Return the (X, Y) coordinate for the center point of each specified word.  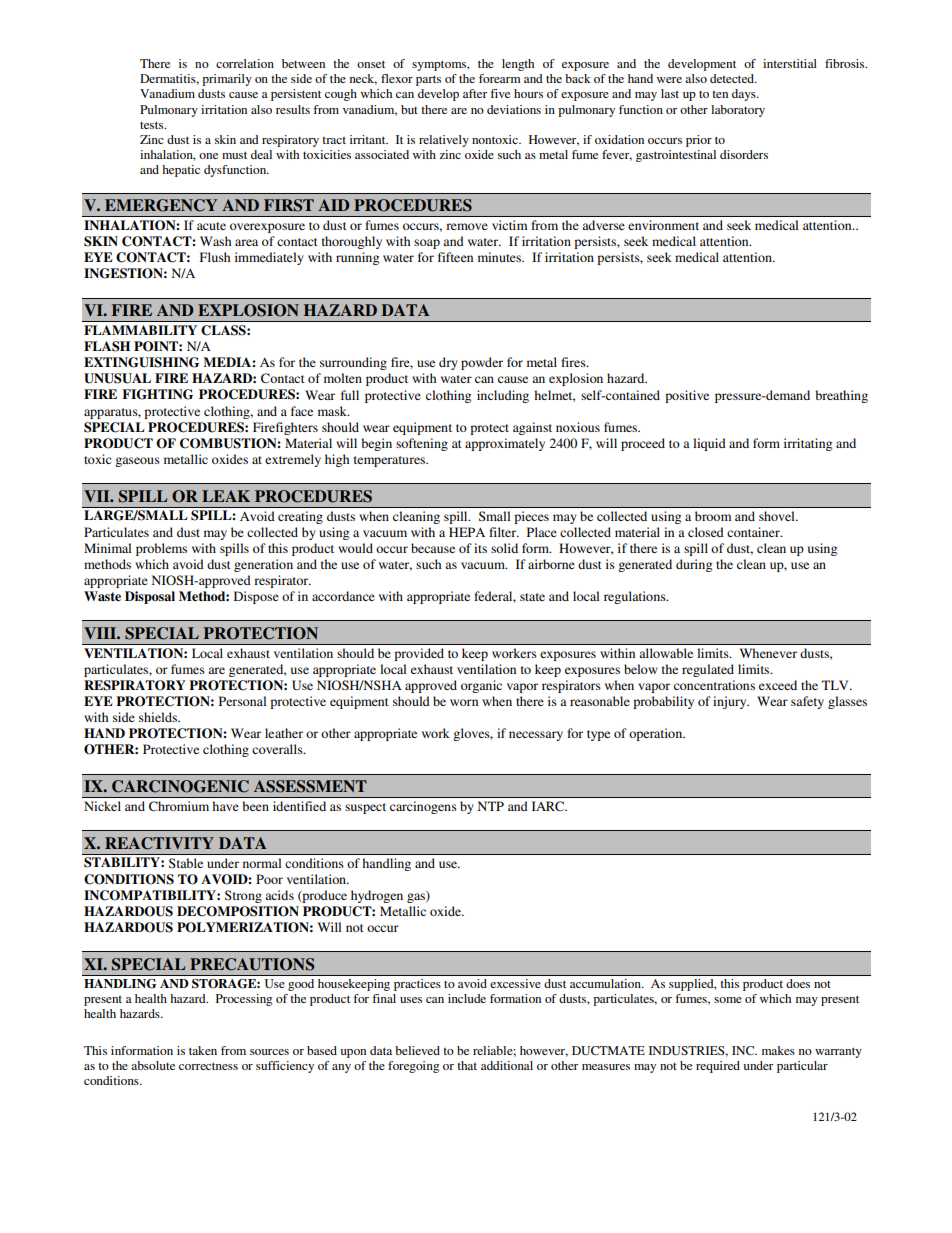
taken (203, 1050)
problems (161, 549)
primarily (227, 80)
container (754, 532)
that (467, 1065)
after (475, 93)
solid (504, 548)
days (745, 95)
